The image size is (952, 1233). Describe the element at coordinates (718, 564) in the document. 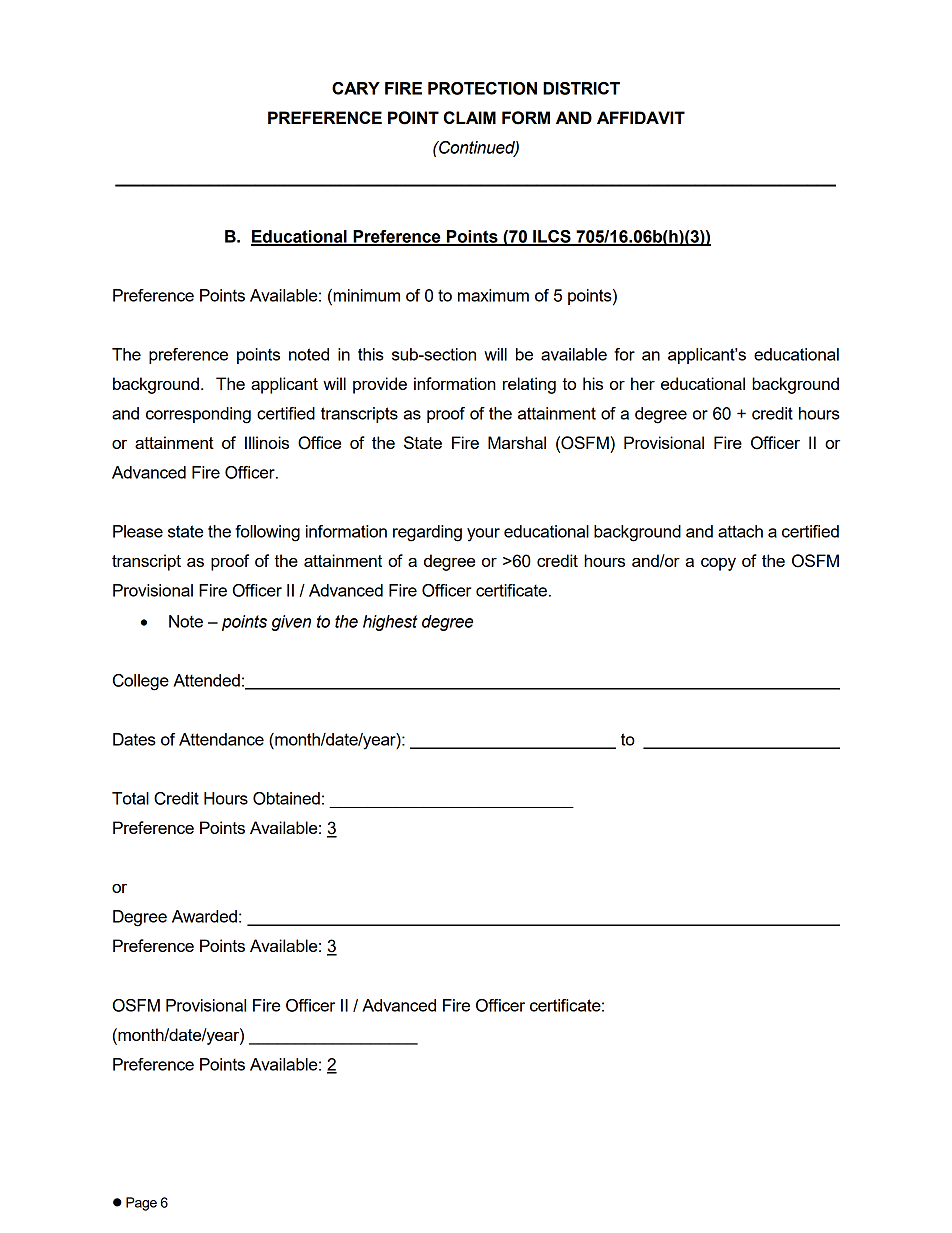

I see `copy` at that location.
